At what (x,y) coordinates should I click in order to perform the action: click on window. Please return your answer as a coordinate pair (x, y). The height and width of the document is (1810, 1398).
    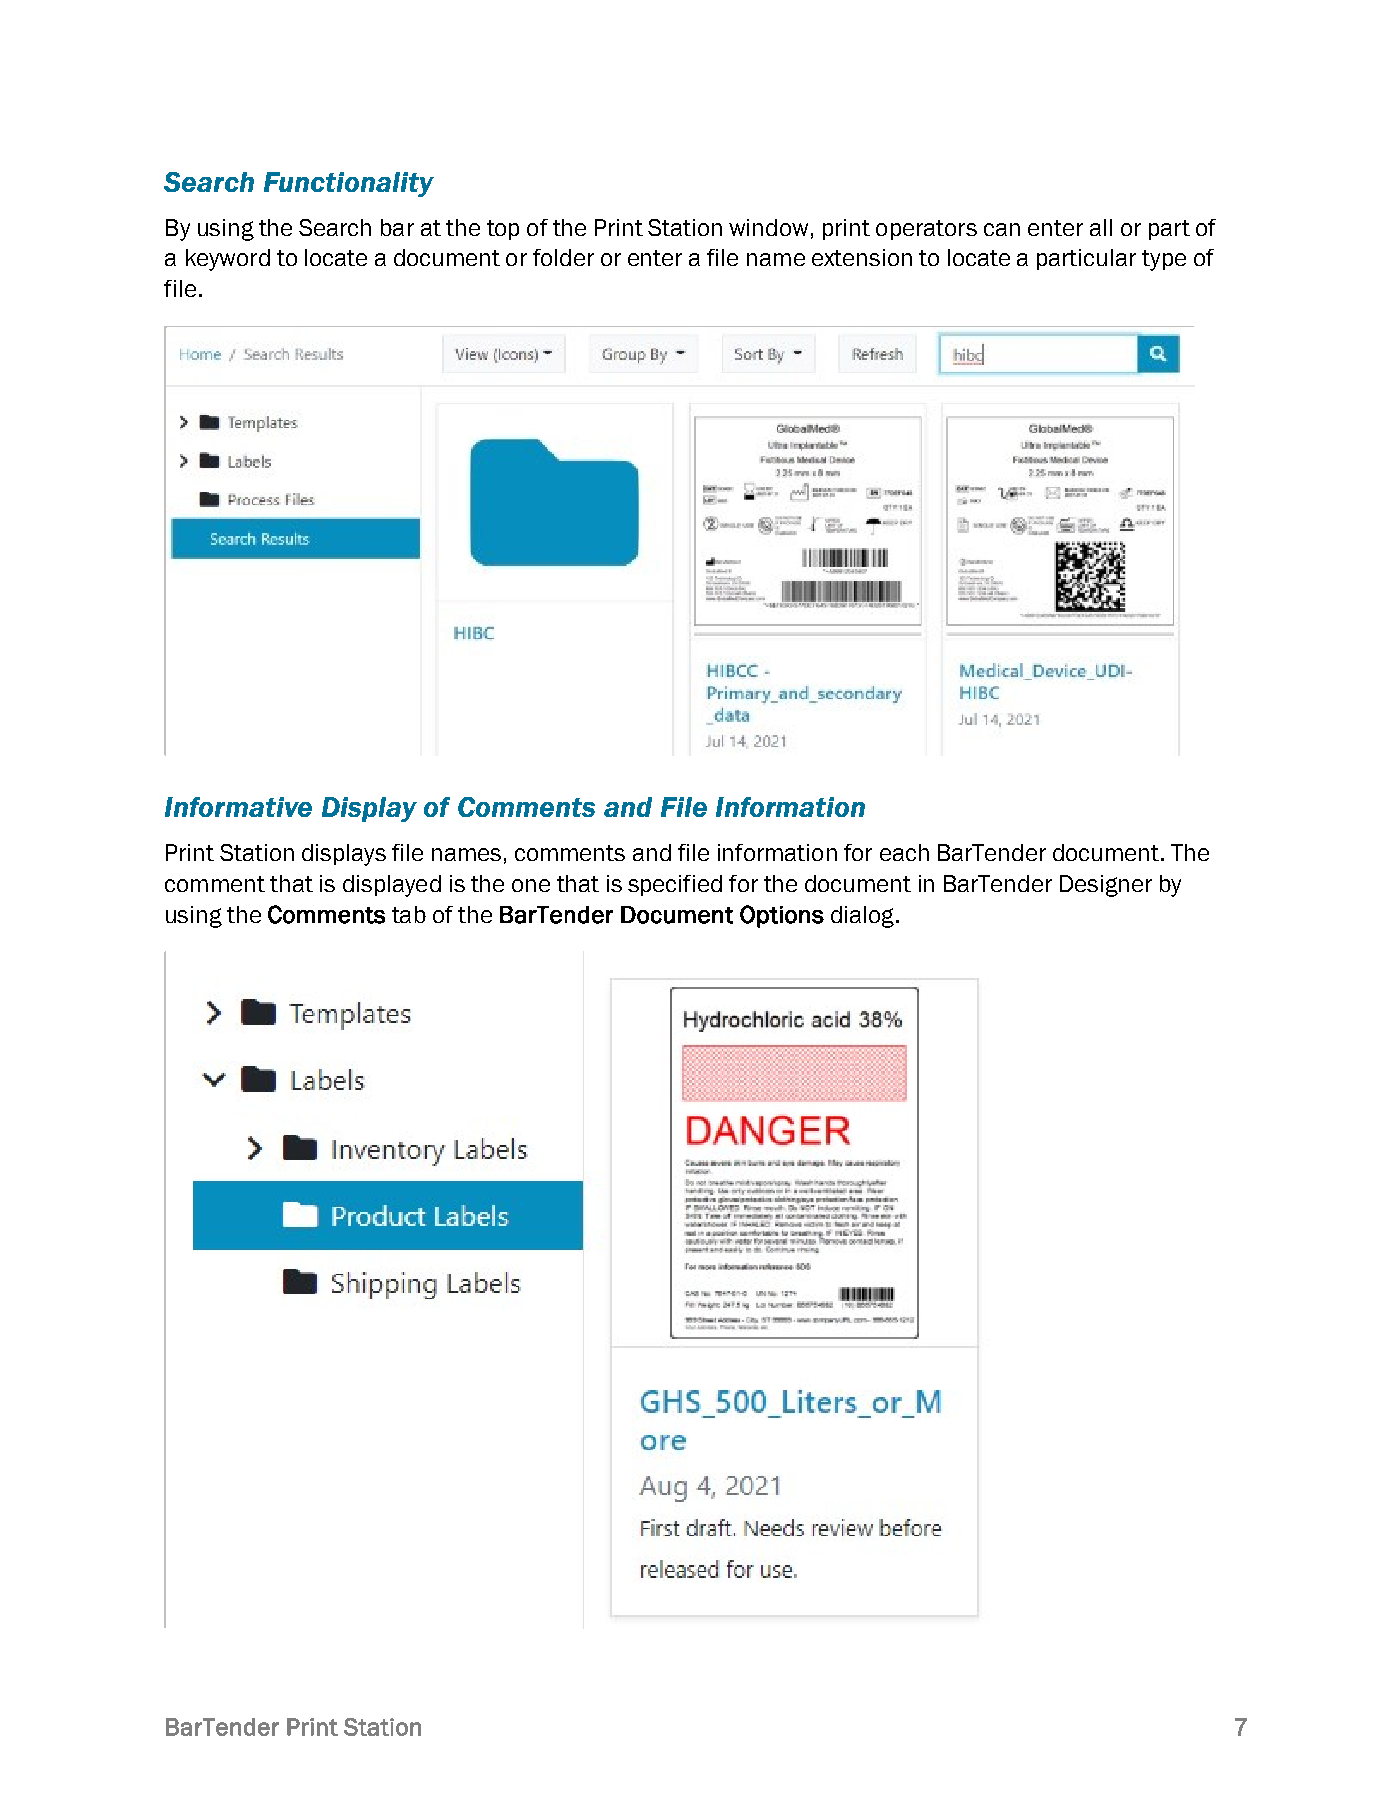
    Looking at the image, I should click on (768, 227).
